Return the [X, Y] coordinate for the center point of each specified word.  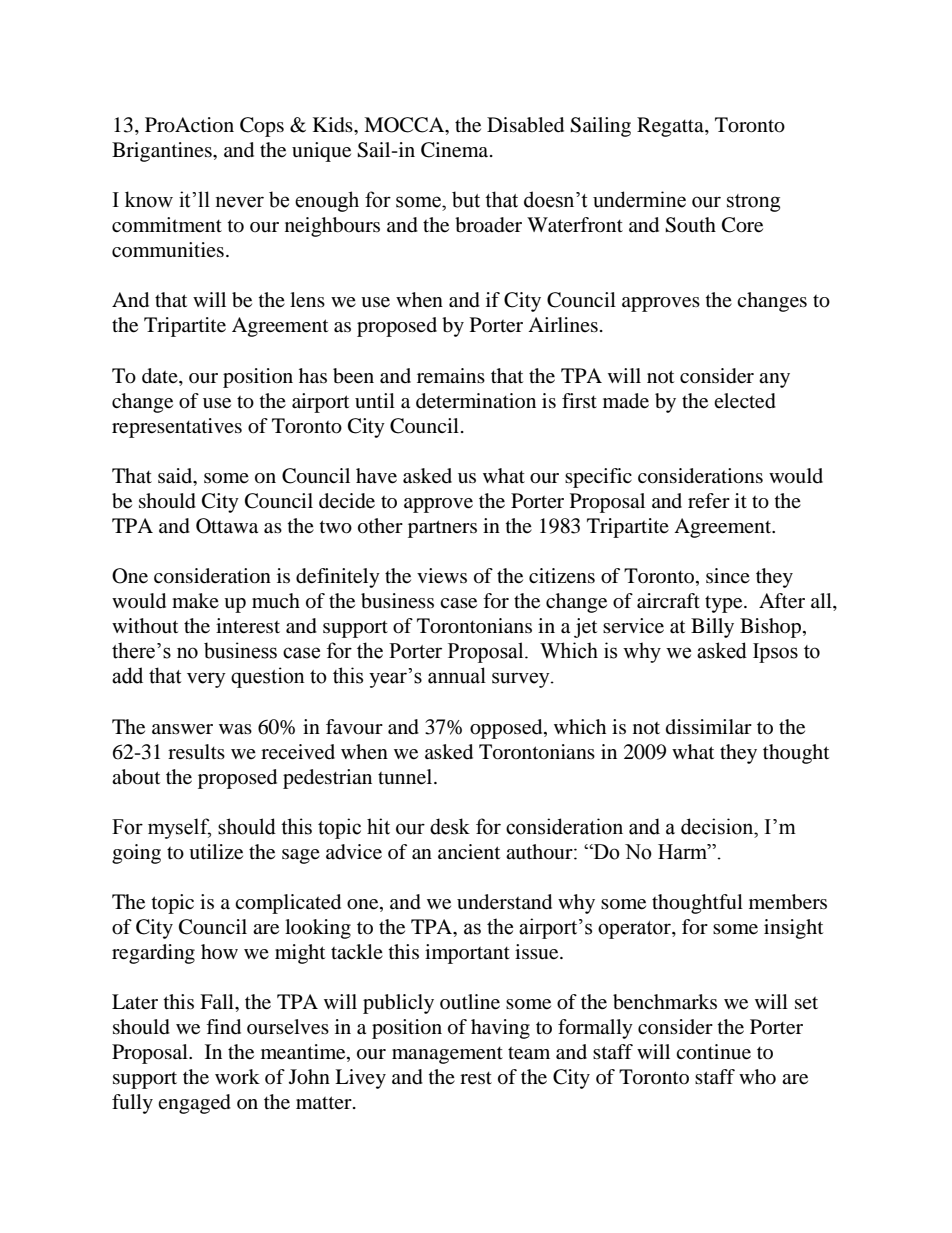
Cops [262, 127]
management [447, 1055]
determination [476, 401]
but [466, 199]
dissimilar [709, 726]
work [237, 1077]
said [176, 476]
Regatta [671, 127]
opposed [507, 729]
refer [709, 500]
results [196, 752]
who [757, 1077]
